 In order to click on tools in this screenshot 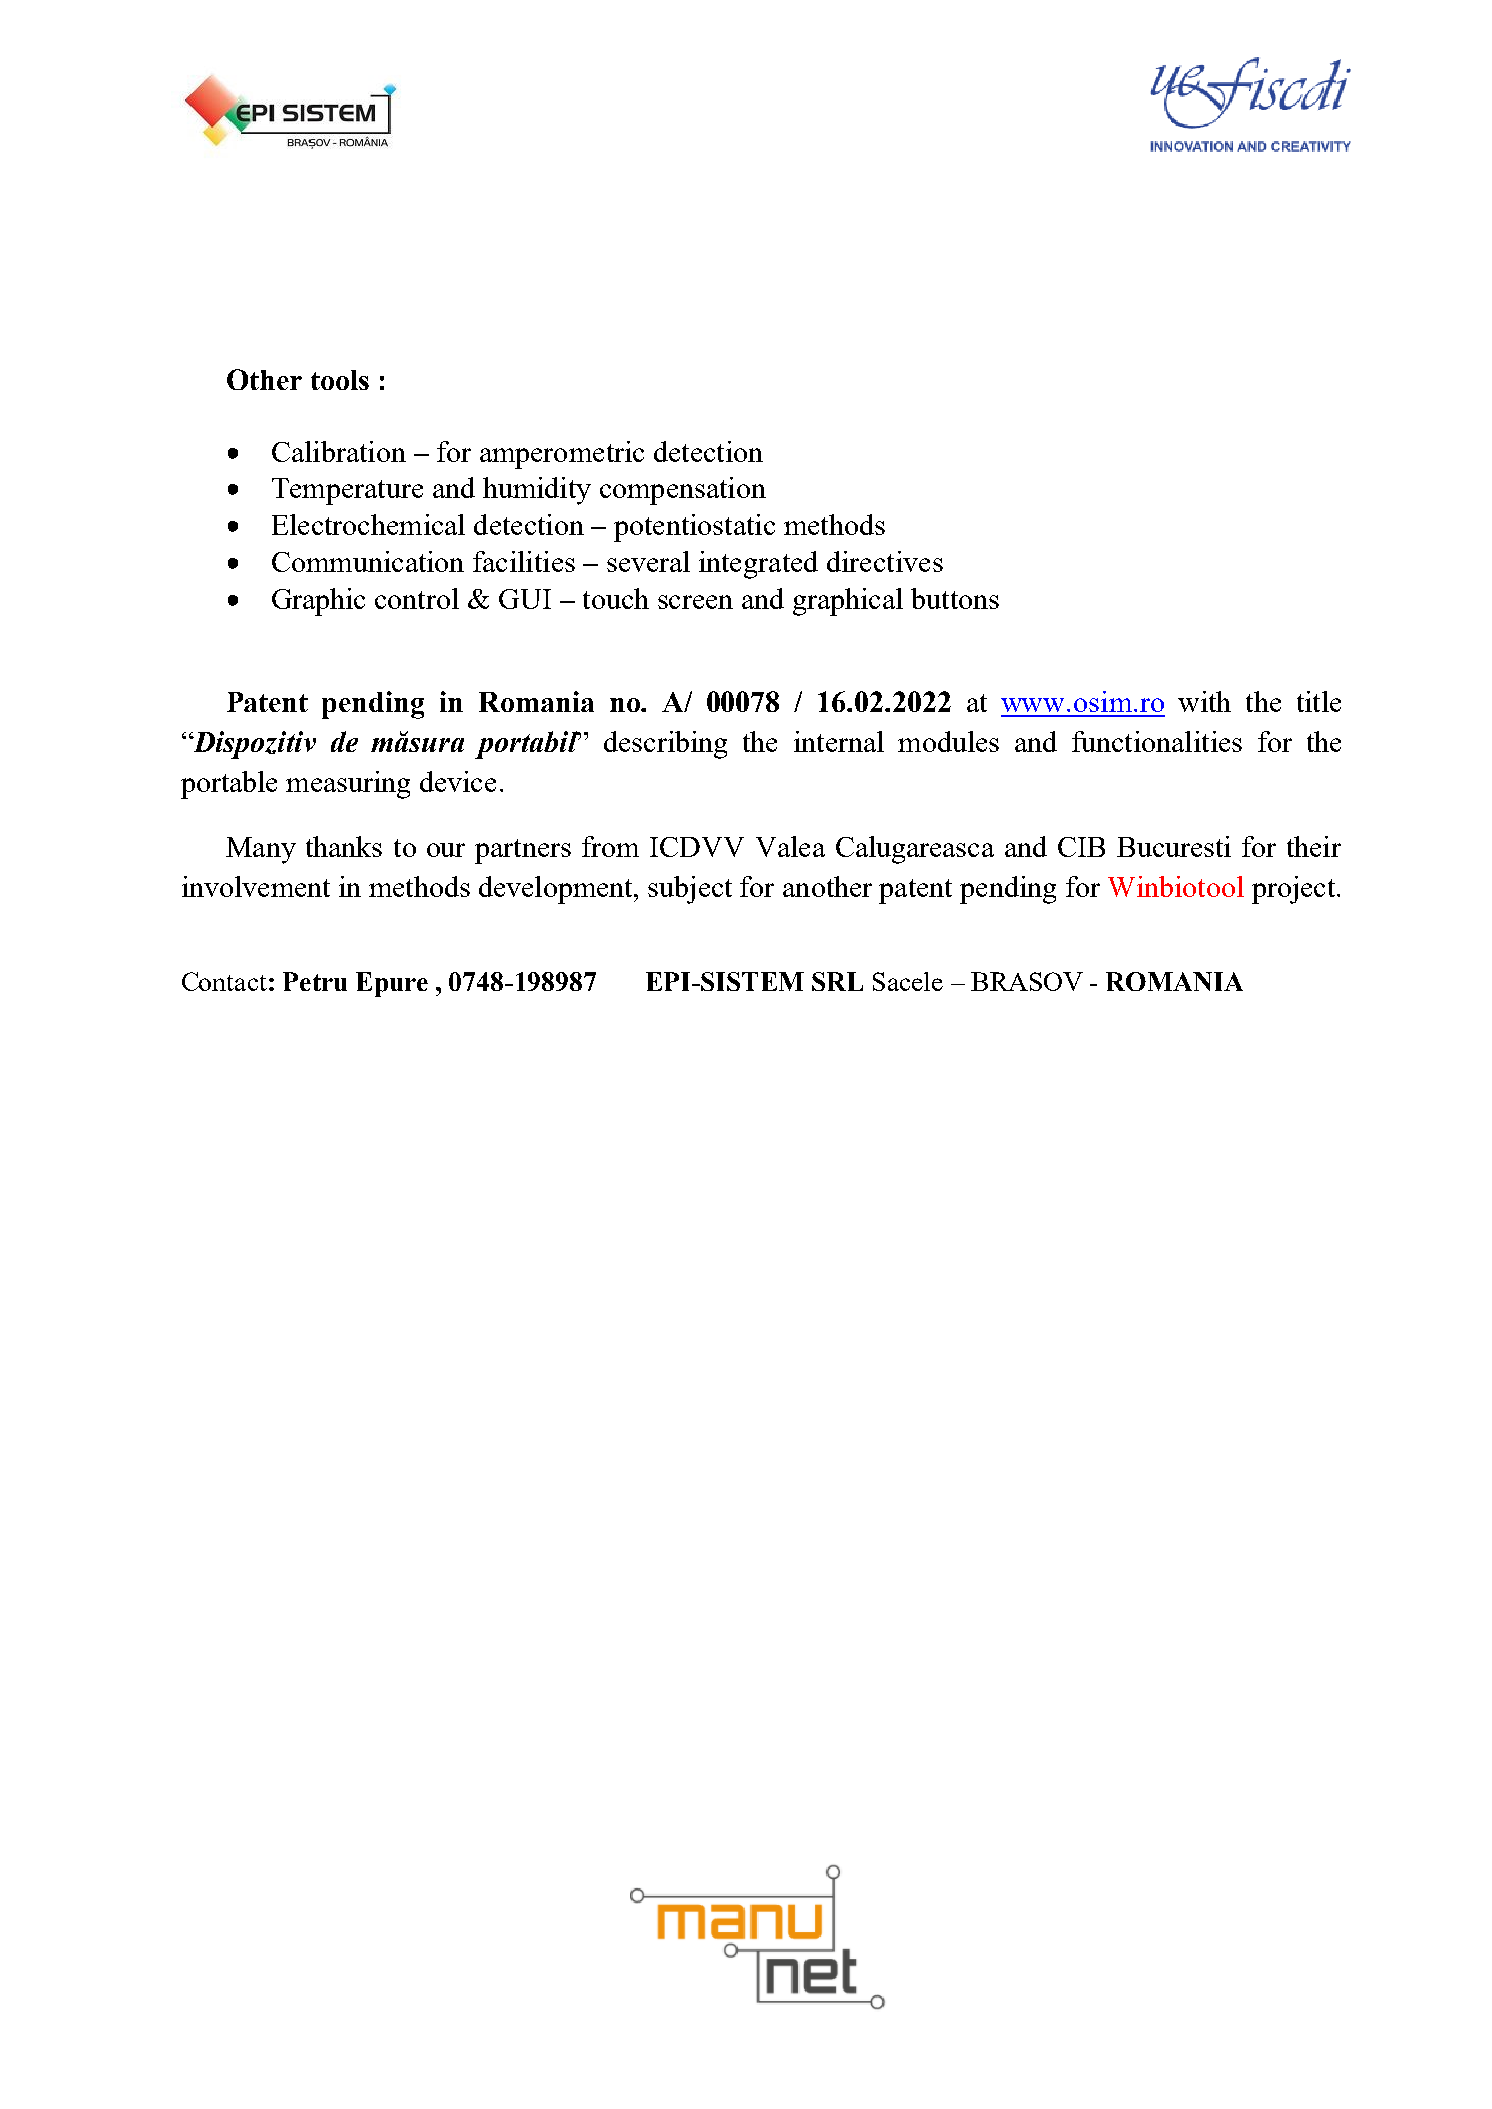, I will do `click(340, 380)`.
